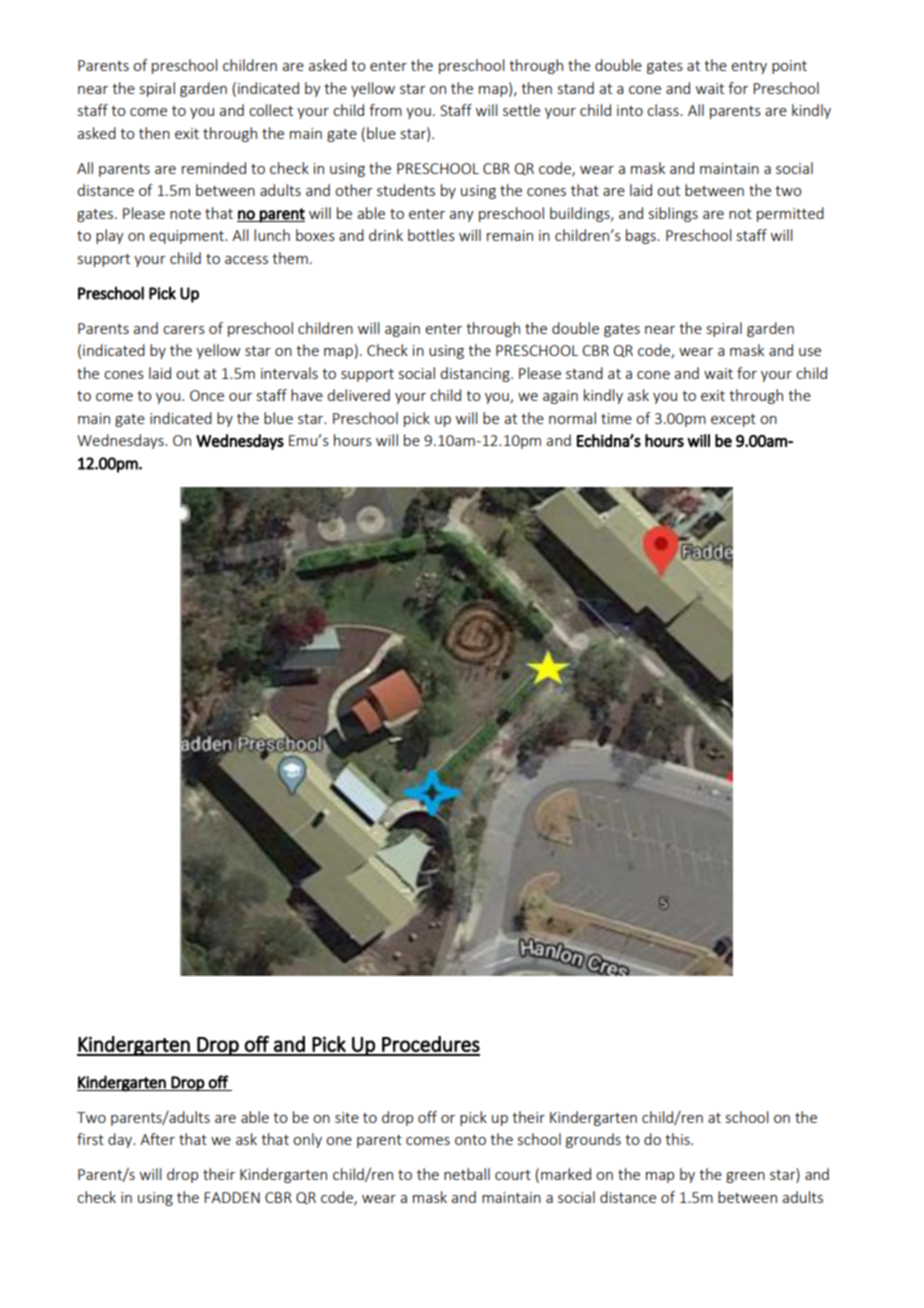  What do you see at coordinates (207, 395) in the document?
I see `Once` at bounding box center [207, 395].
